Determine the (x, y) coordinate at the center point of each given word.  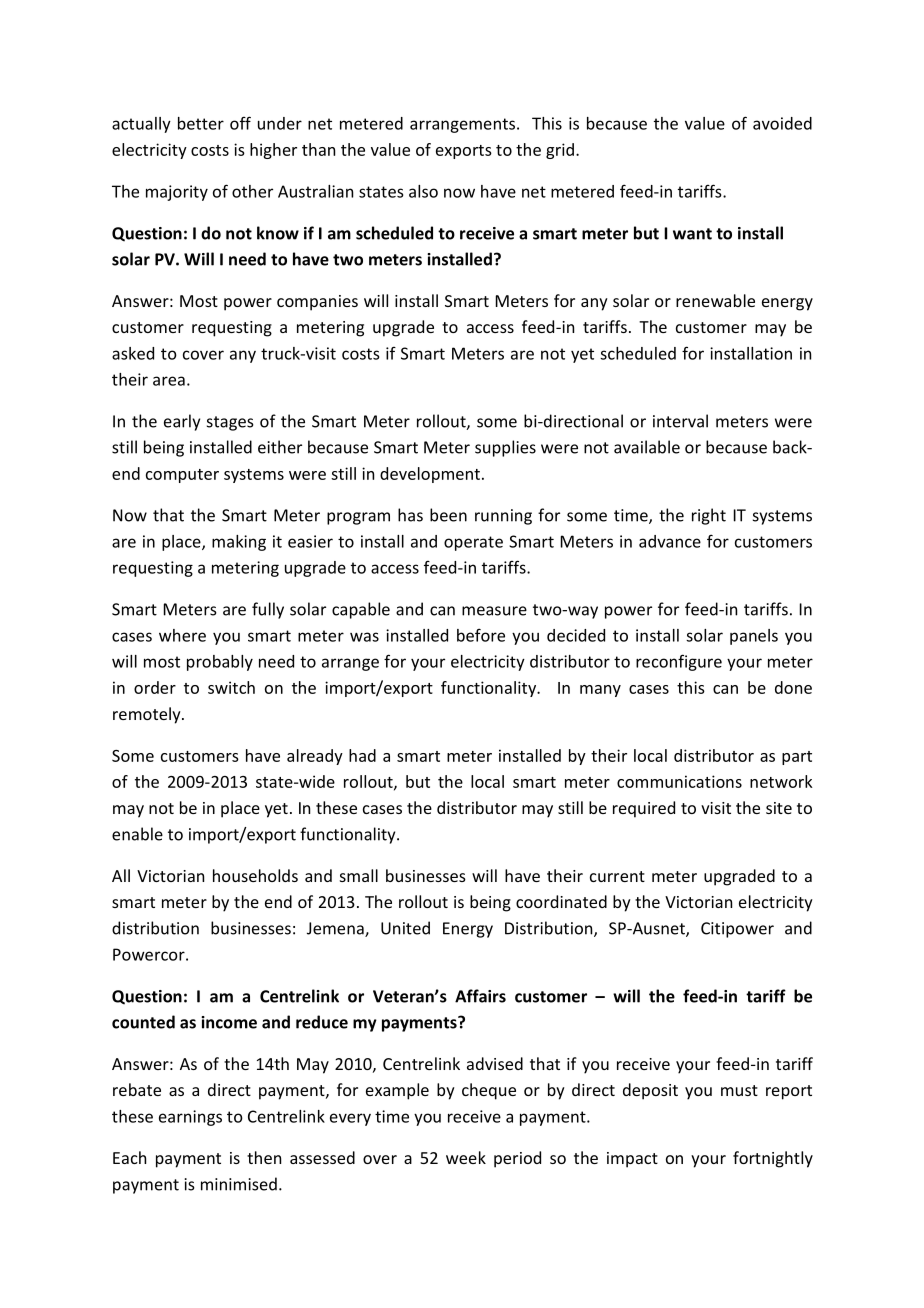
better (201, 123)
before (481, 635)
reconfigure (679, 662)
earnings (190, 1118)
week (466, 1157)
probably (220, 663)
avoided (782, 123)
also (423, 191)
